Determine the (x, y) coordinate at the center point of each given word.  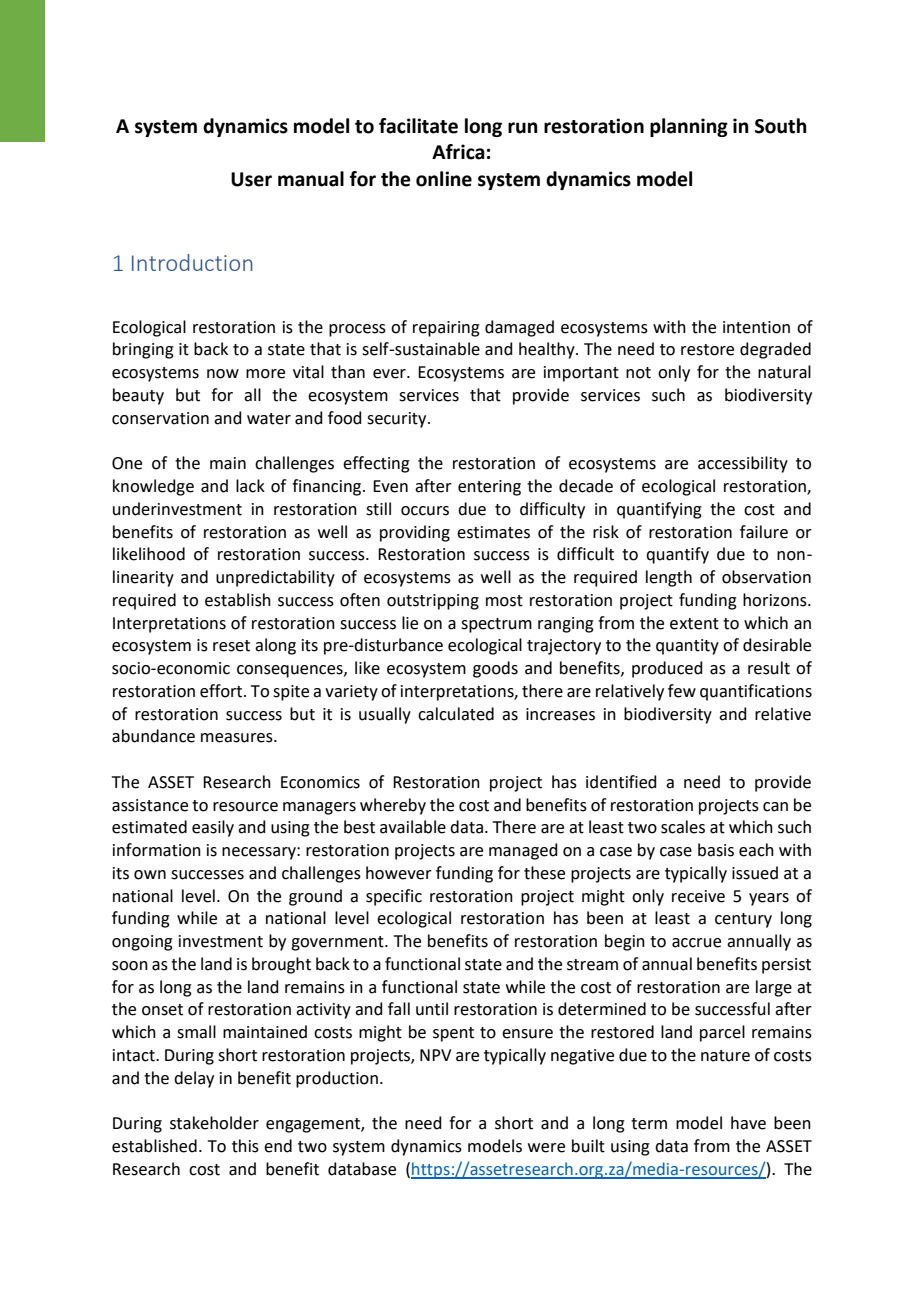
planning (689, 127)
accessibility (743, 464)
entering (489, 488)
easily (213, 828)
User (251, 179)
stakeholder (214, 1123)
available (413, 827)
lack (250, 486)
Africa (458, 152)
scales (683, 827)
